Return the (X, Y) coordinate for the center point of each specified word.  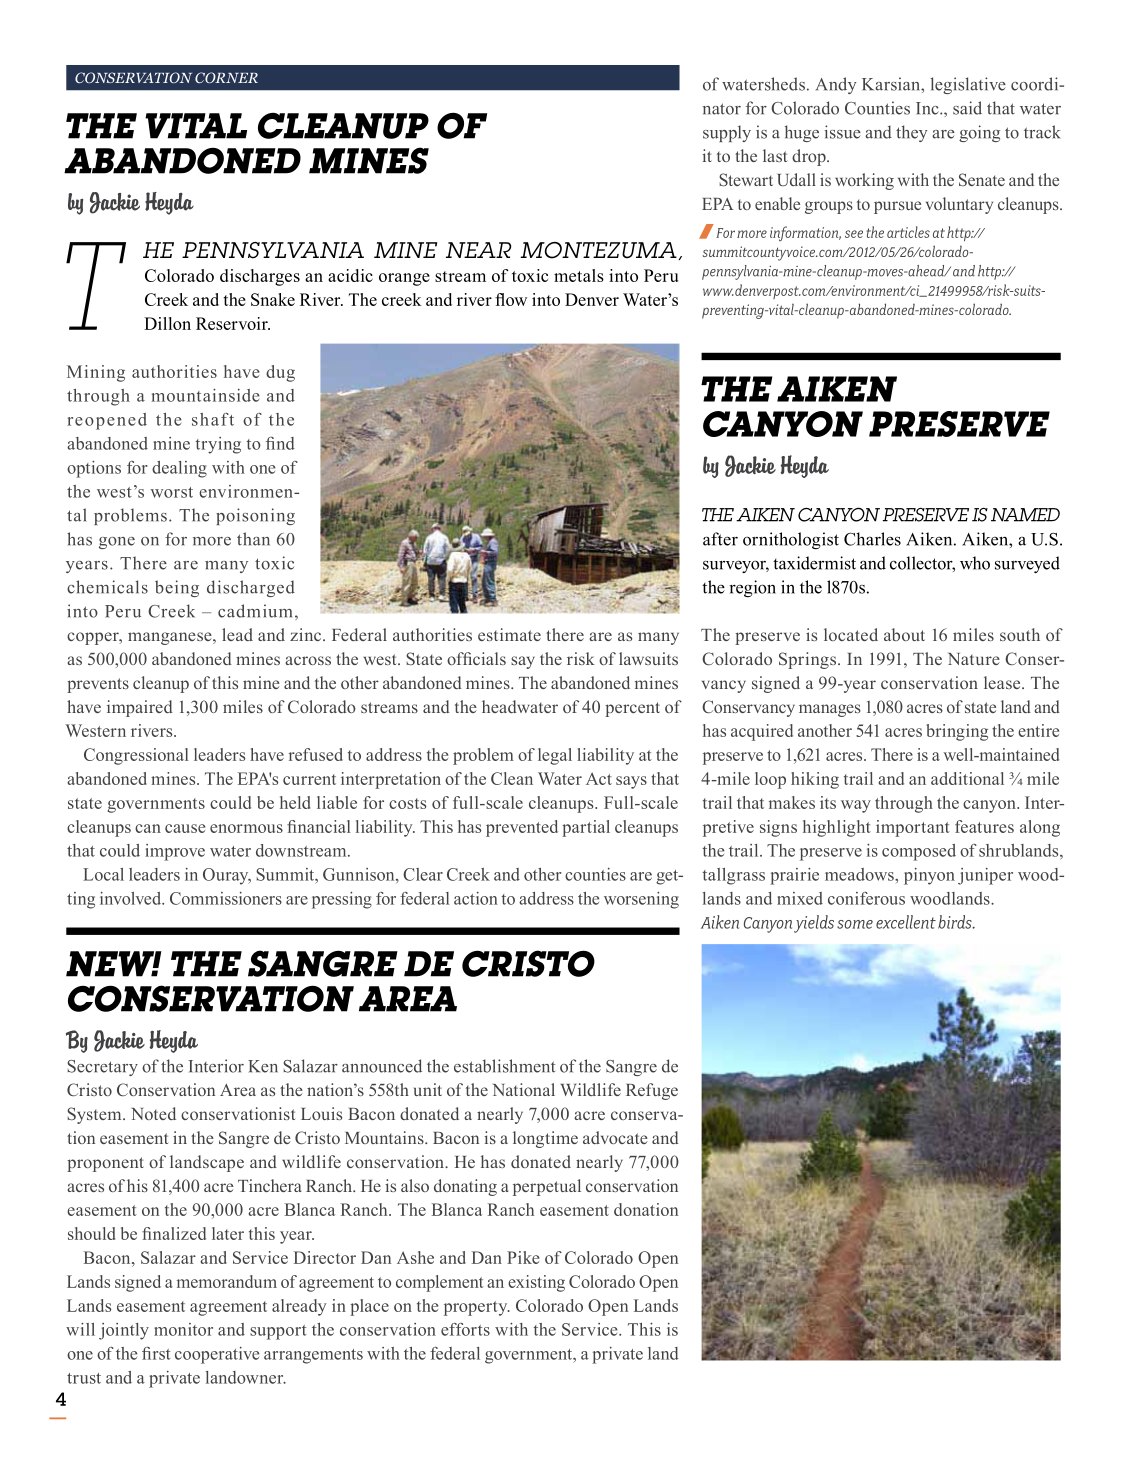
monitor (183, 1329)
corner (226, 77)
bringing (957, 732)
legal (555, 756)
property (477, 1308)
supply (727, 133)
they (911, 133)
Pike (523, 1257)
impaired (140, 708)
